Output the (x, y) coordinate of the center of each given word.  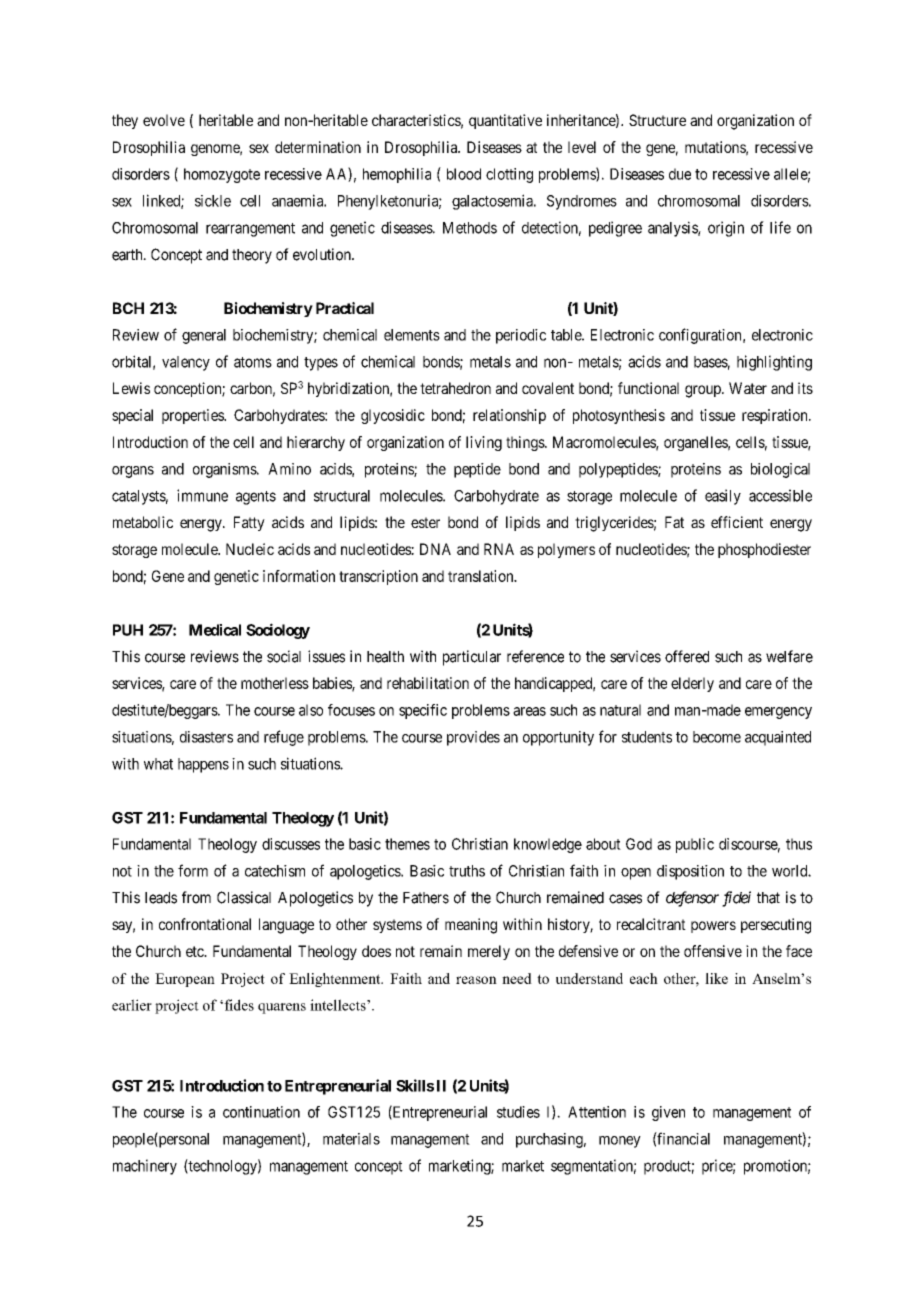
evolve (164, 120)
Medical (215, 630)
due (680, 174)
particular (472, 658)
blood (464, 174)
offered (687, 656)
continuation (261, 1112)
